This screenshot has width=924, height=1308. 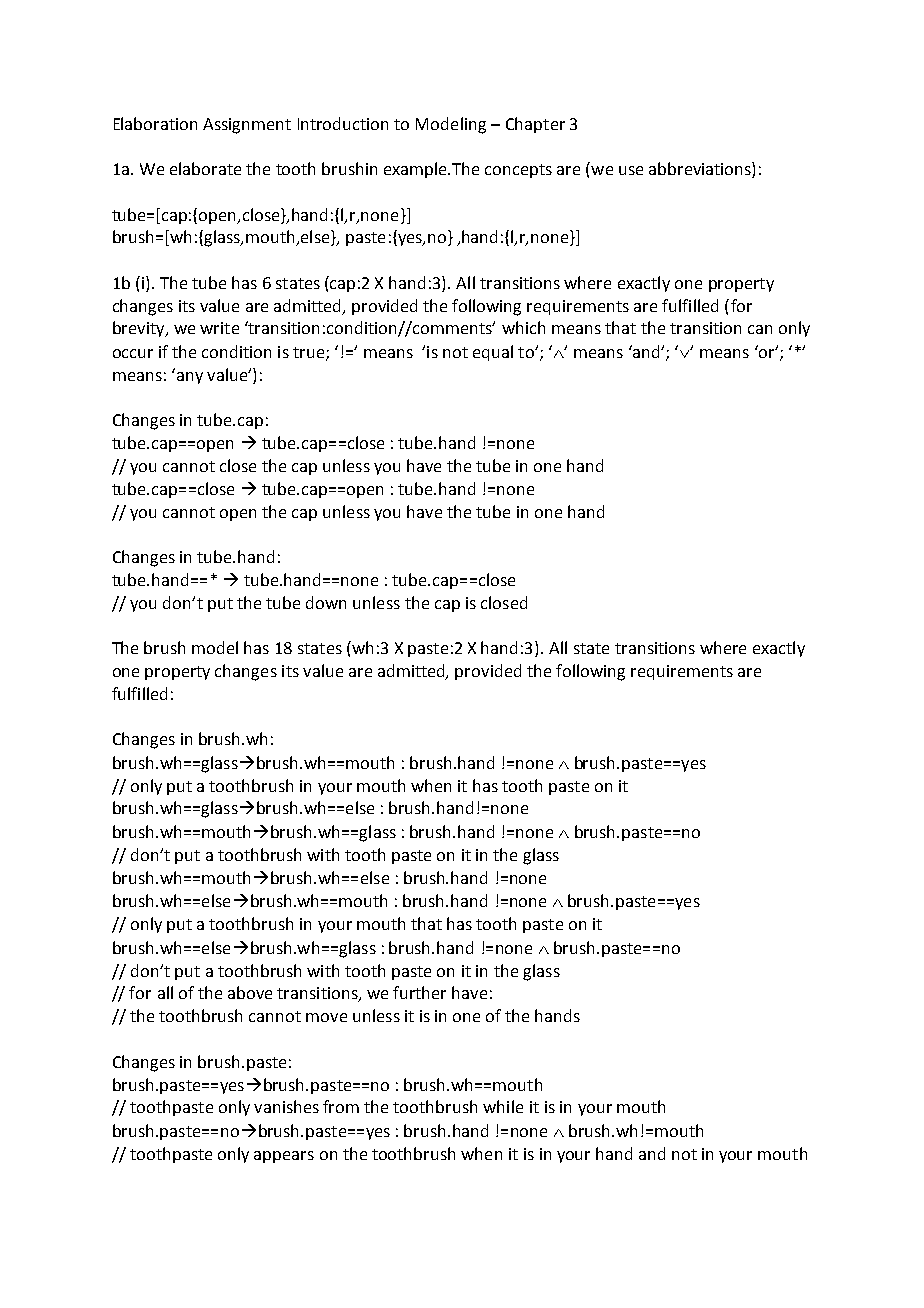 I want to click on equal, so click(x=493, y=353).
